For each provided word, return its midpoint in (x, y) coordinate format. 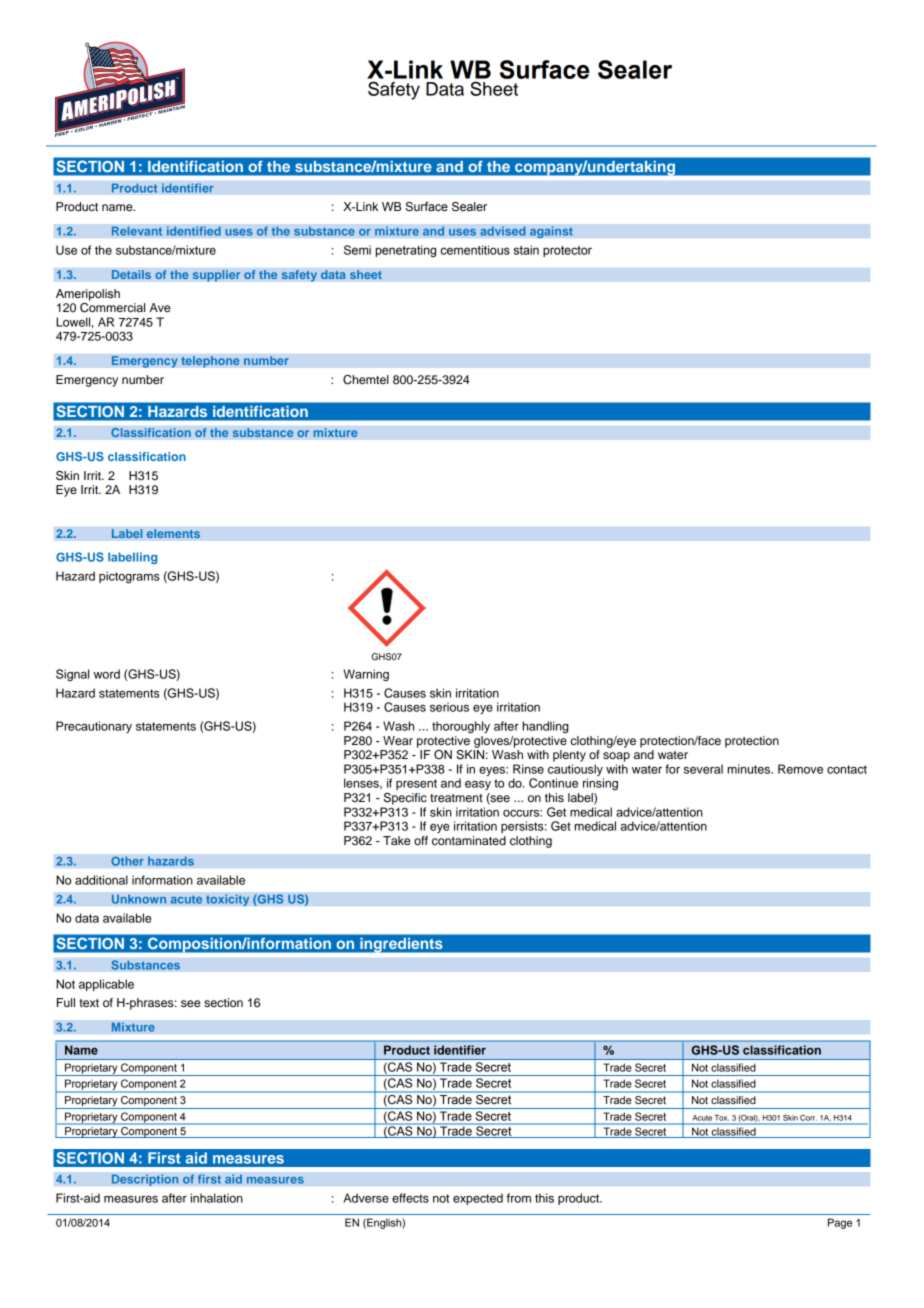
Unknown (139, 899)
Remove (800, 769)
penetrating (405, 251)
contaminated (469, 840)
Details (131, 275)
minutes (749, 769)
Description (145, 1180)
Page (840, 1223)
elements (173, 534)
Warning (366, 675)
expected (478, 1199)
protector (567, 251)
